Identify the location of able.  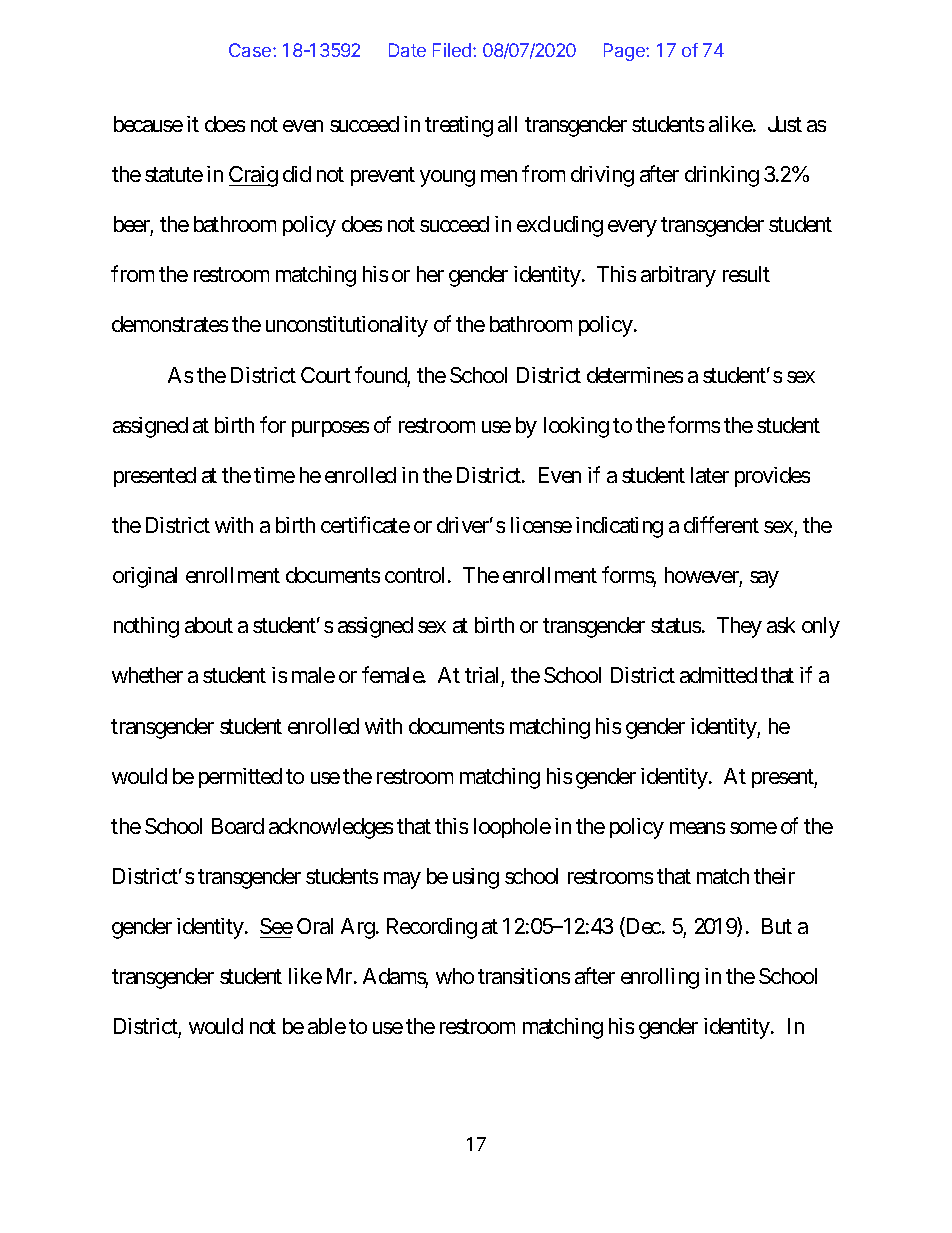
(327, 1026).
